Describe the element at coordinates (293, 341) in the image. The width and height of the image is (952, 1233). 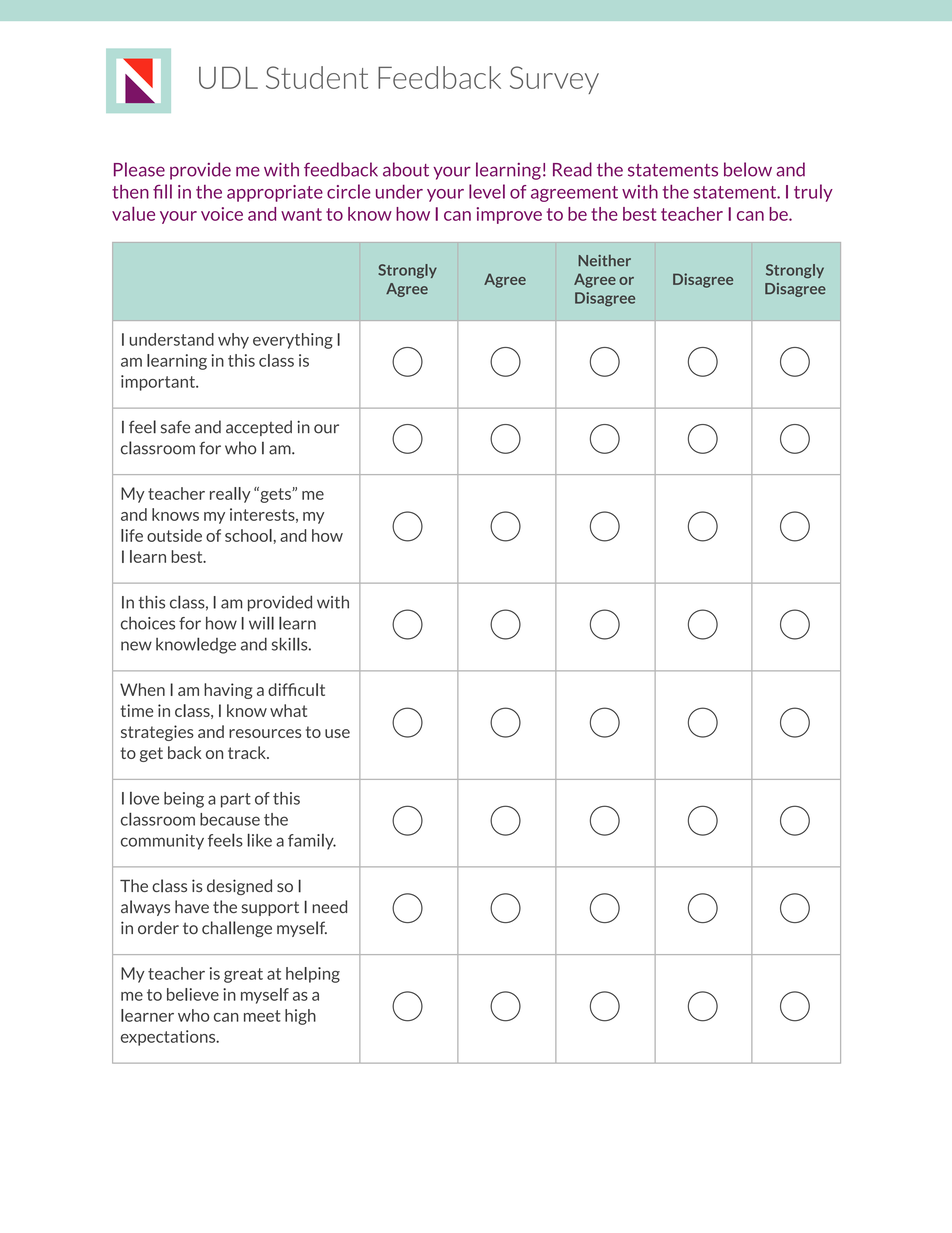
I see `everything` at that location.
